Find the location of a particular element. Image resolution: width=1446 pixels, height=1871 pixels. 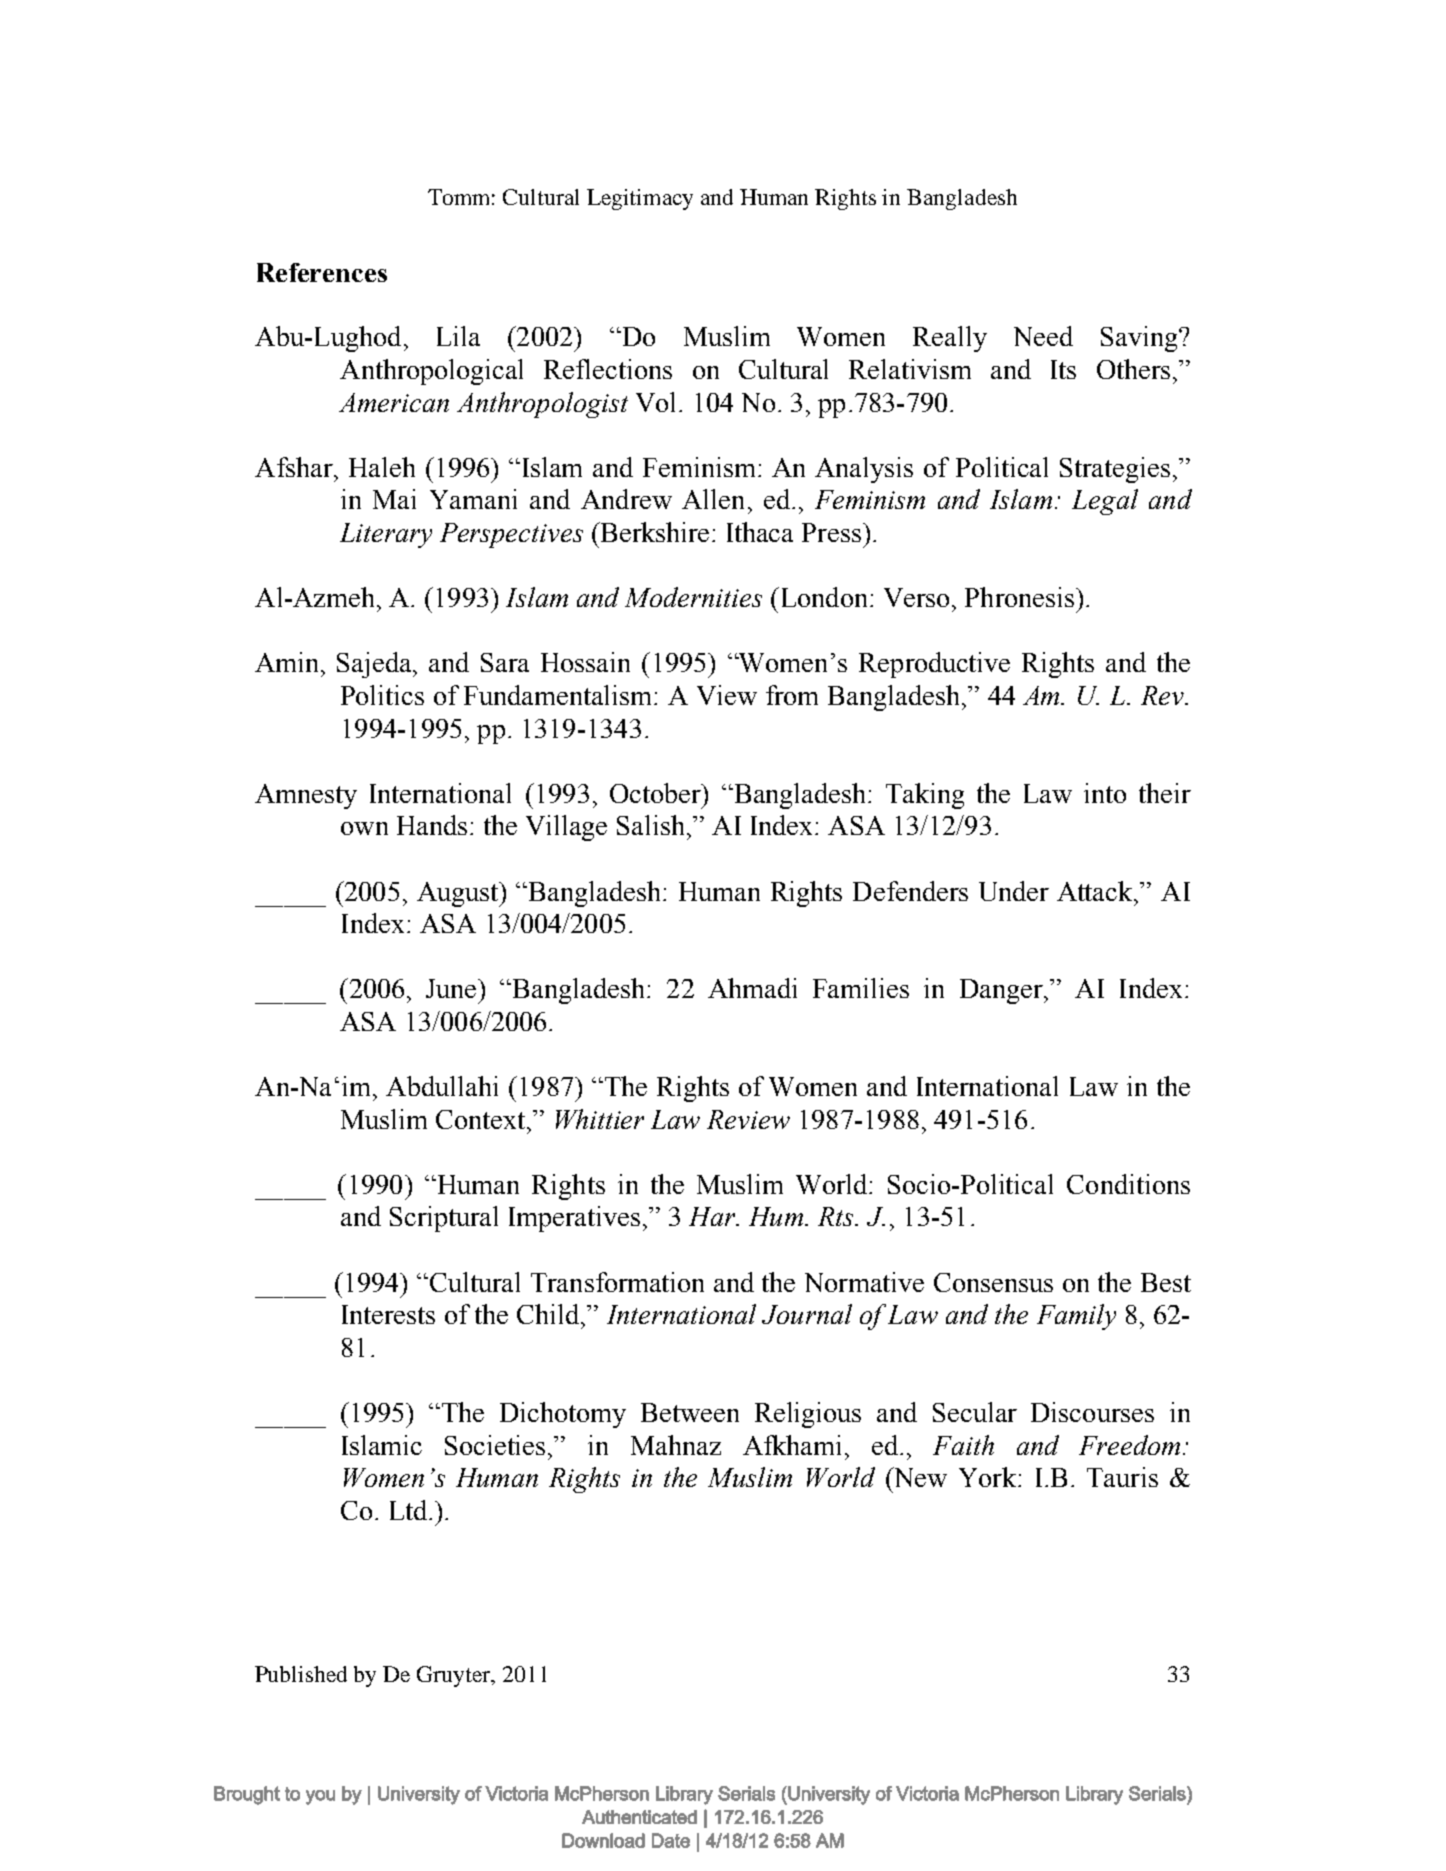

Legitimacy is located at coordinates (640, 199).
